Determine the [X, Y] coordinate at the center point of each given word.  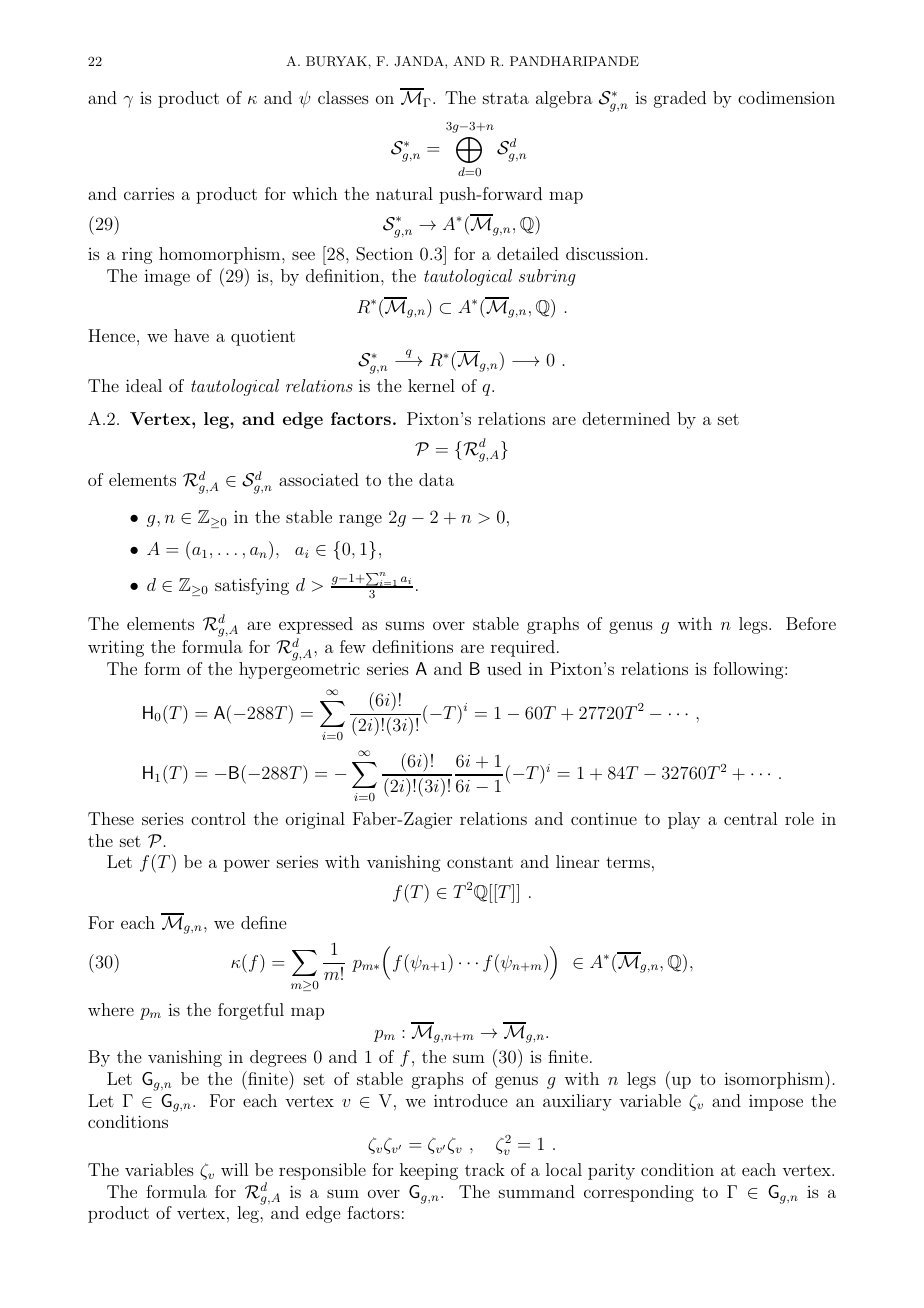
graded [680, 99]
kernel [431, 385]
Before [811, 623]
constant [480, 862]
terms [628, 862]
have [191, 335]
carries [149, 193]
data [436, 479]
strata [506, 98]
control [218, 818]
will [234, 1169]
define [263, 922]
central [750, 818]
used [504, 668]
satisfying [252, 586]
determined [626, 418]
